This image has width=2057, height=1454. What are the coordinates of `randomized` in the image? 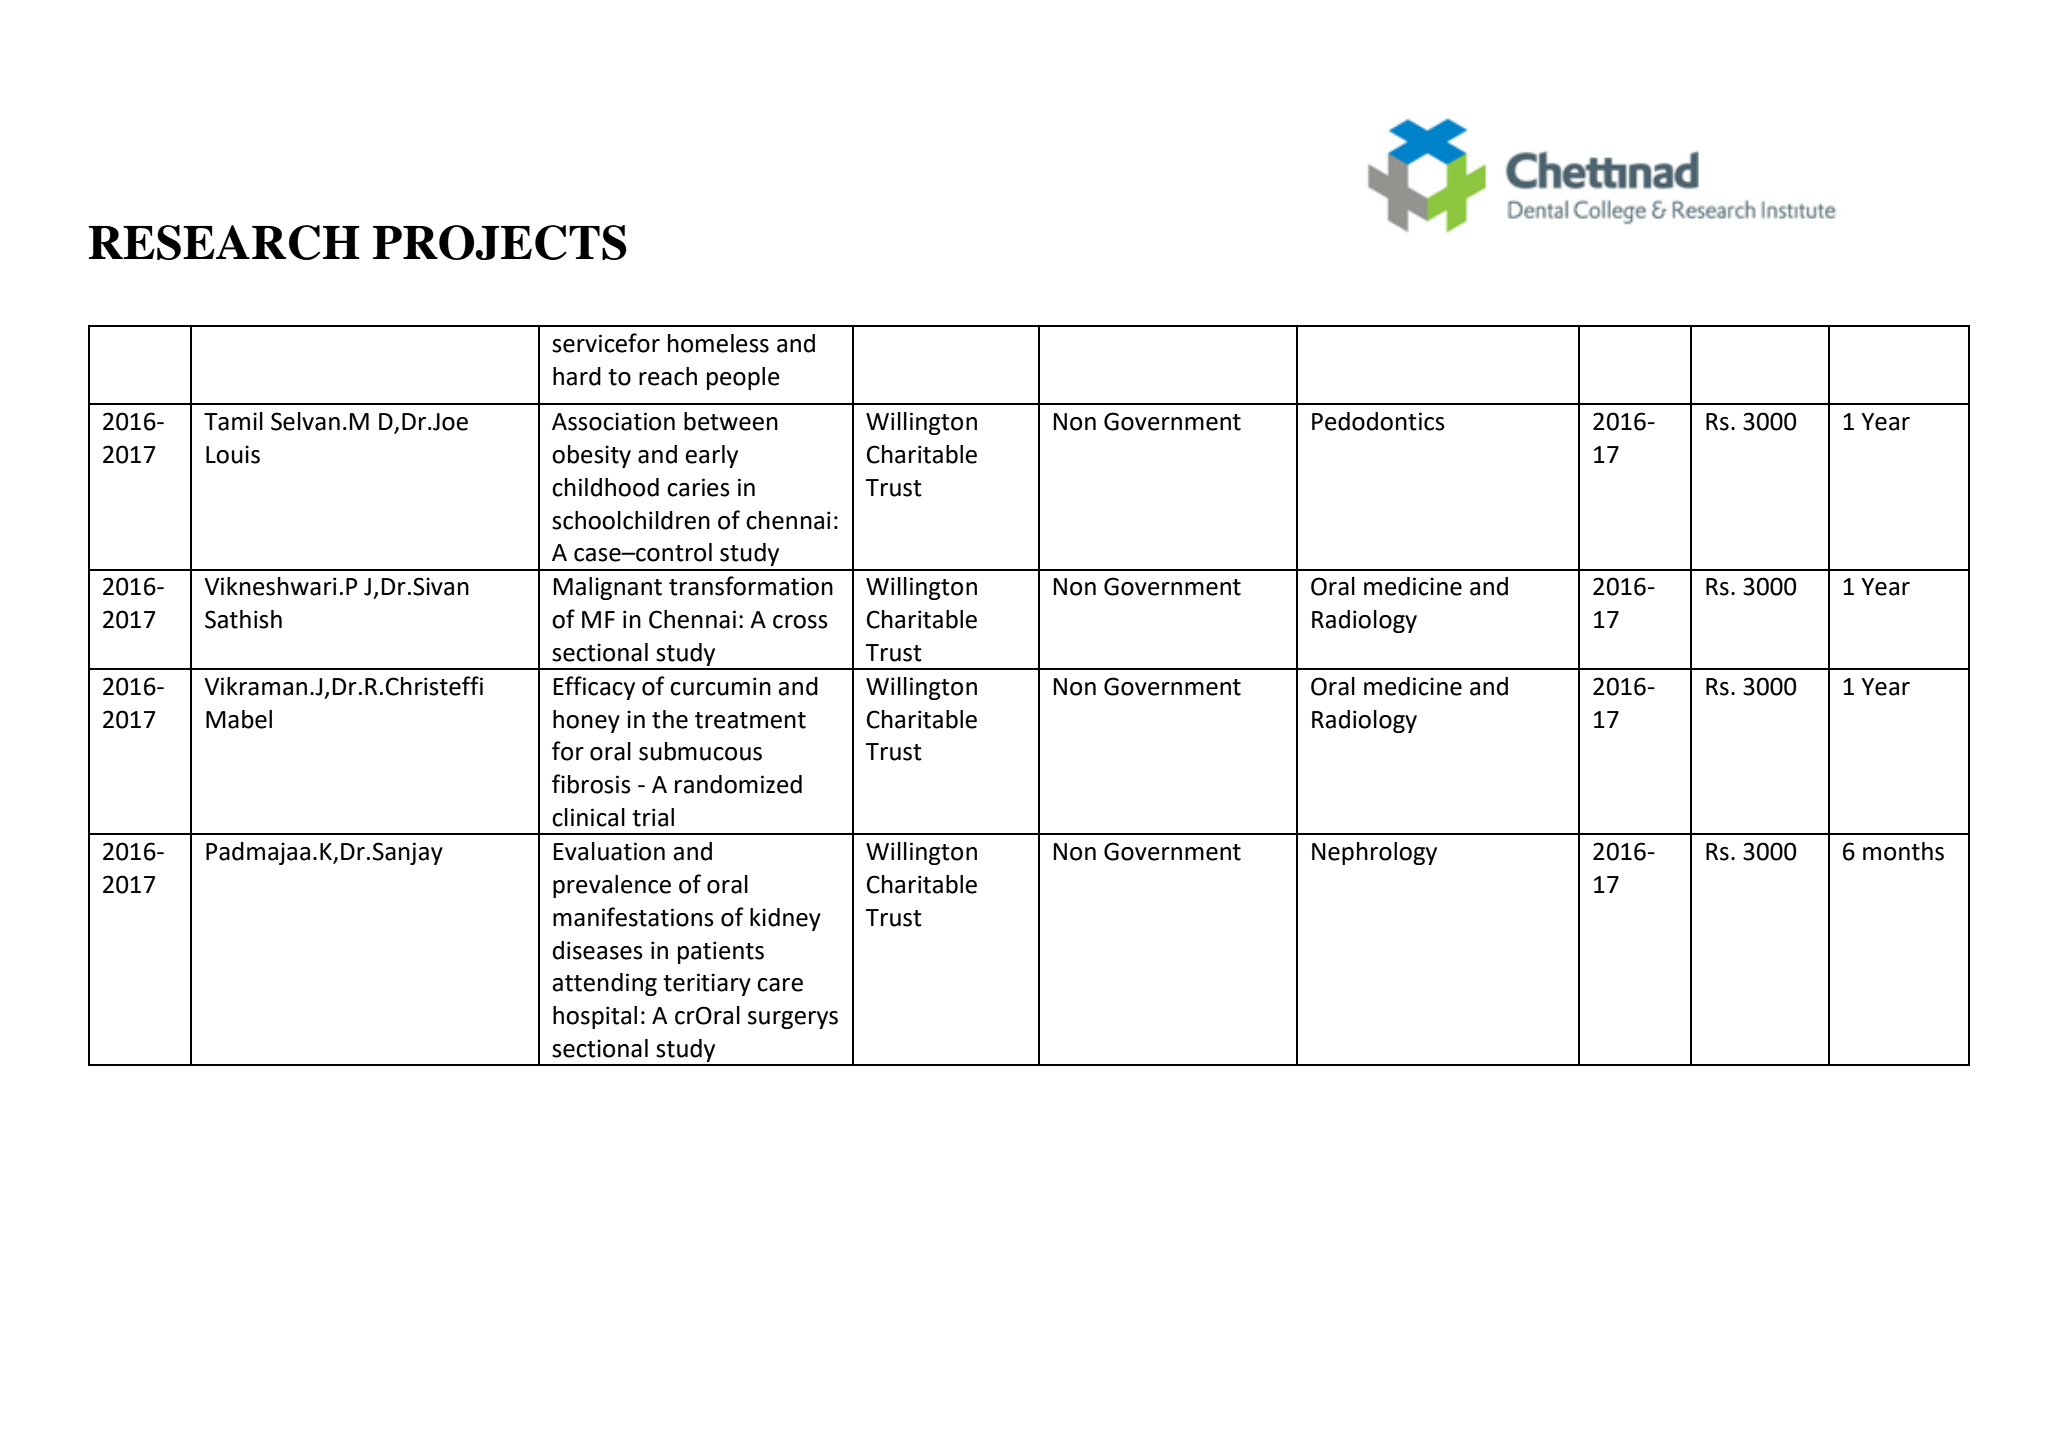 It's located at (738, 784).
